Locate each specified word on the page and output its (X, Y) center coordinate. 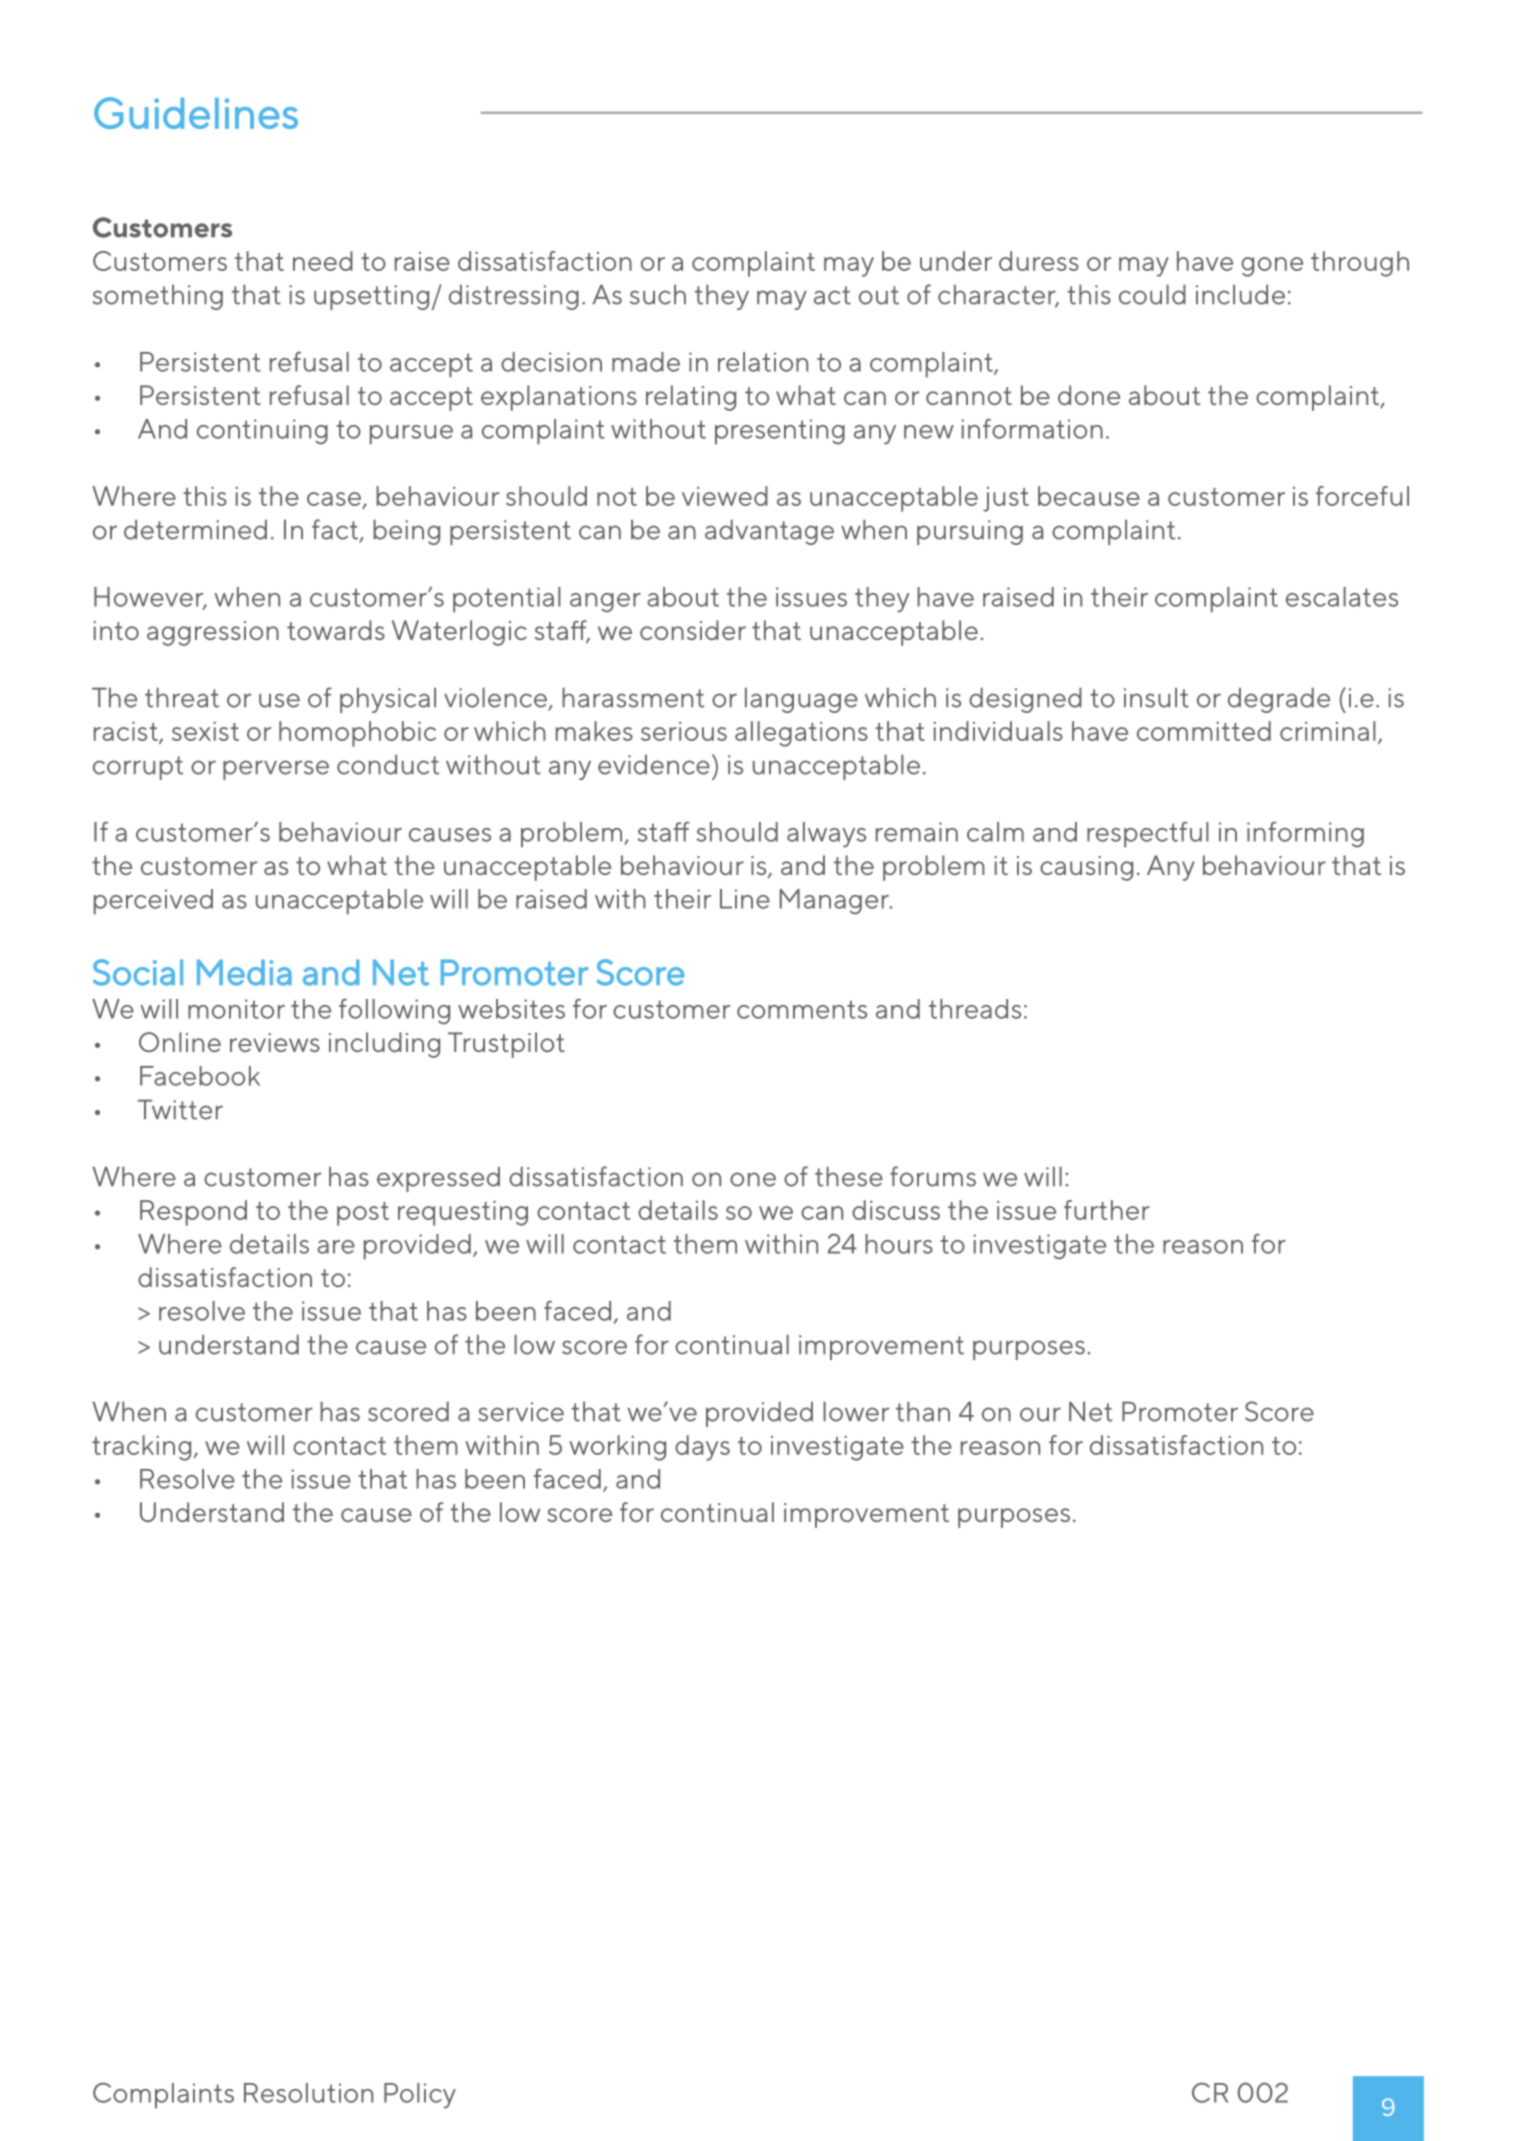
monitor (236, 1009)
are (336, 1247)
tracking (141, 1448)
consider (693, 630)
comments (802, 1009)
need (323, 261)
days (702, 1448)
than (923, 1411)
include (1240, 294)
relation (763, 362)
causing (1086, 868)
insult (1156, 697)
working (617, 1448)
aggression (213, 633)
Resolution (308, 2093)
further (1107, 1210)
